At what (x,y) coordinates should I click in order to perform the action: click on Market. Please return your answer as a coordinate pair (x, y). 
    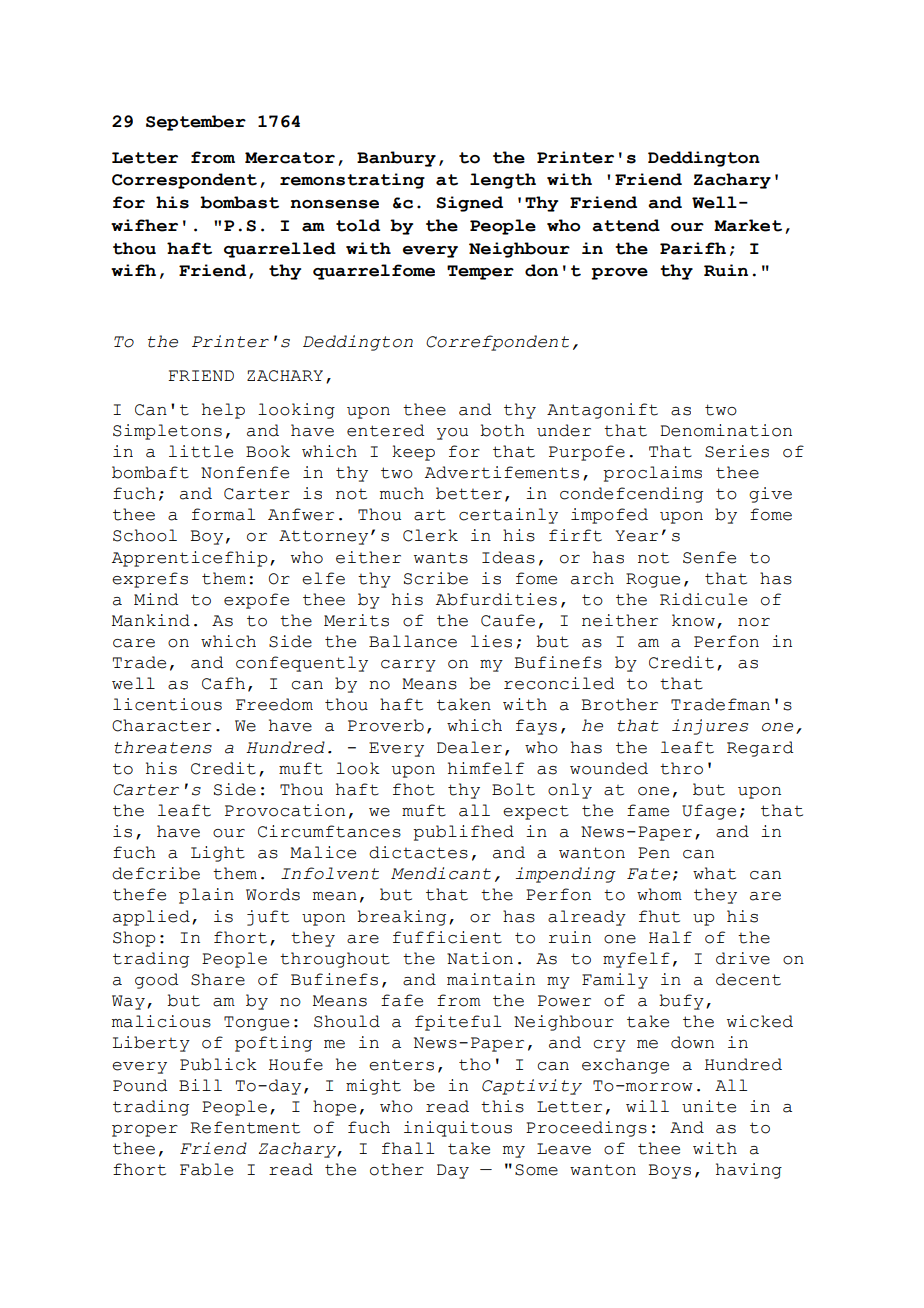
    Looking at the image, I should click on (748, 225).
